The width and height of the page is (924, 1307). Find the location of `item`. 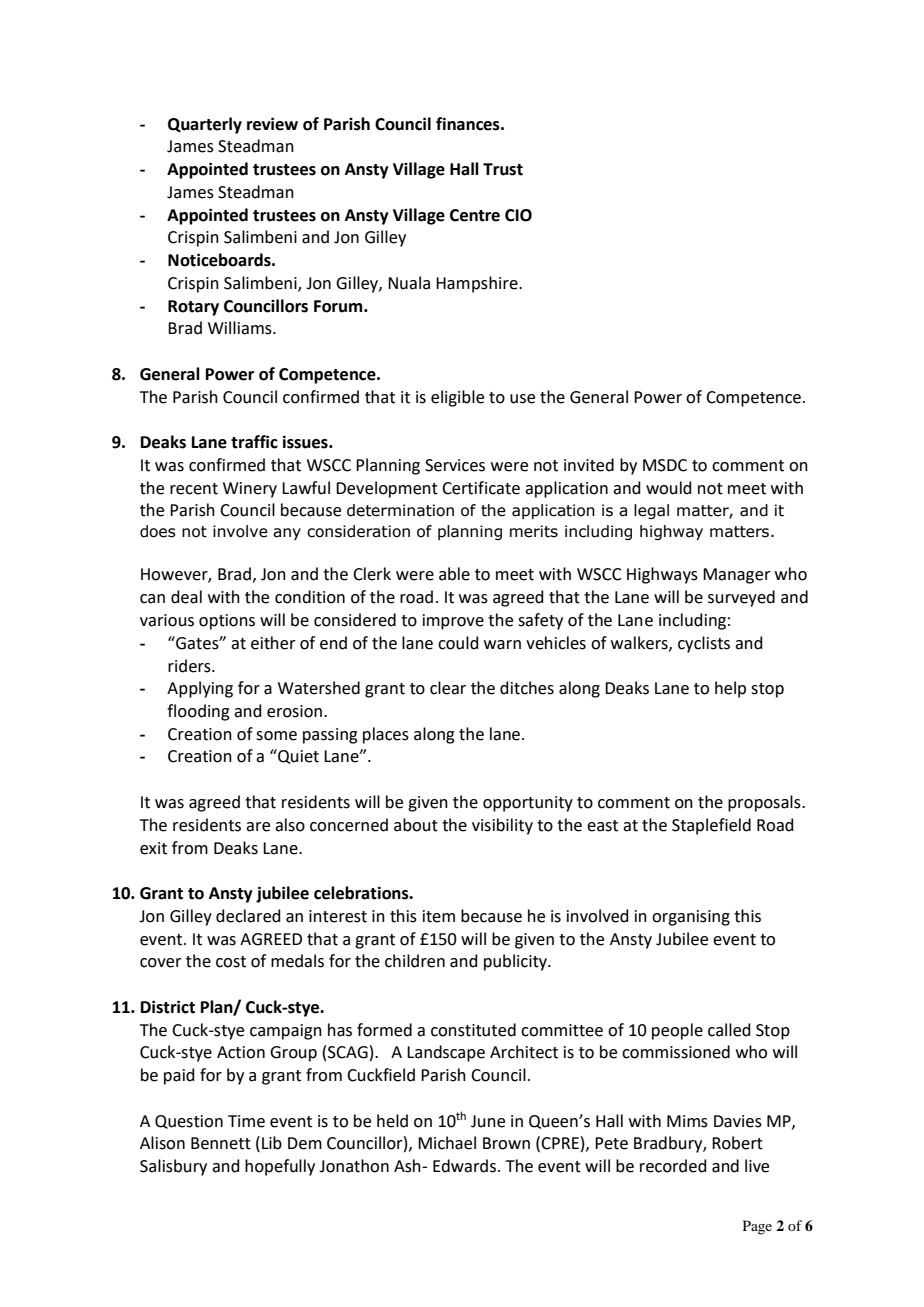

item is located at coordinates (439, 916).
